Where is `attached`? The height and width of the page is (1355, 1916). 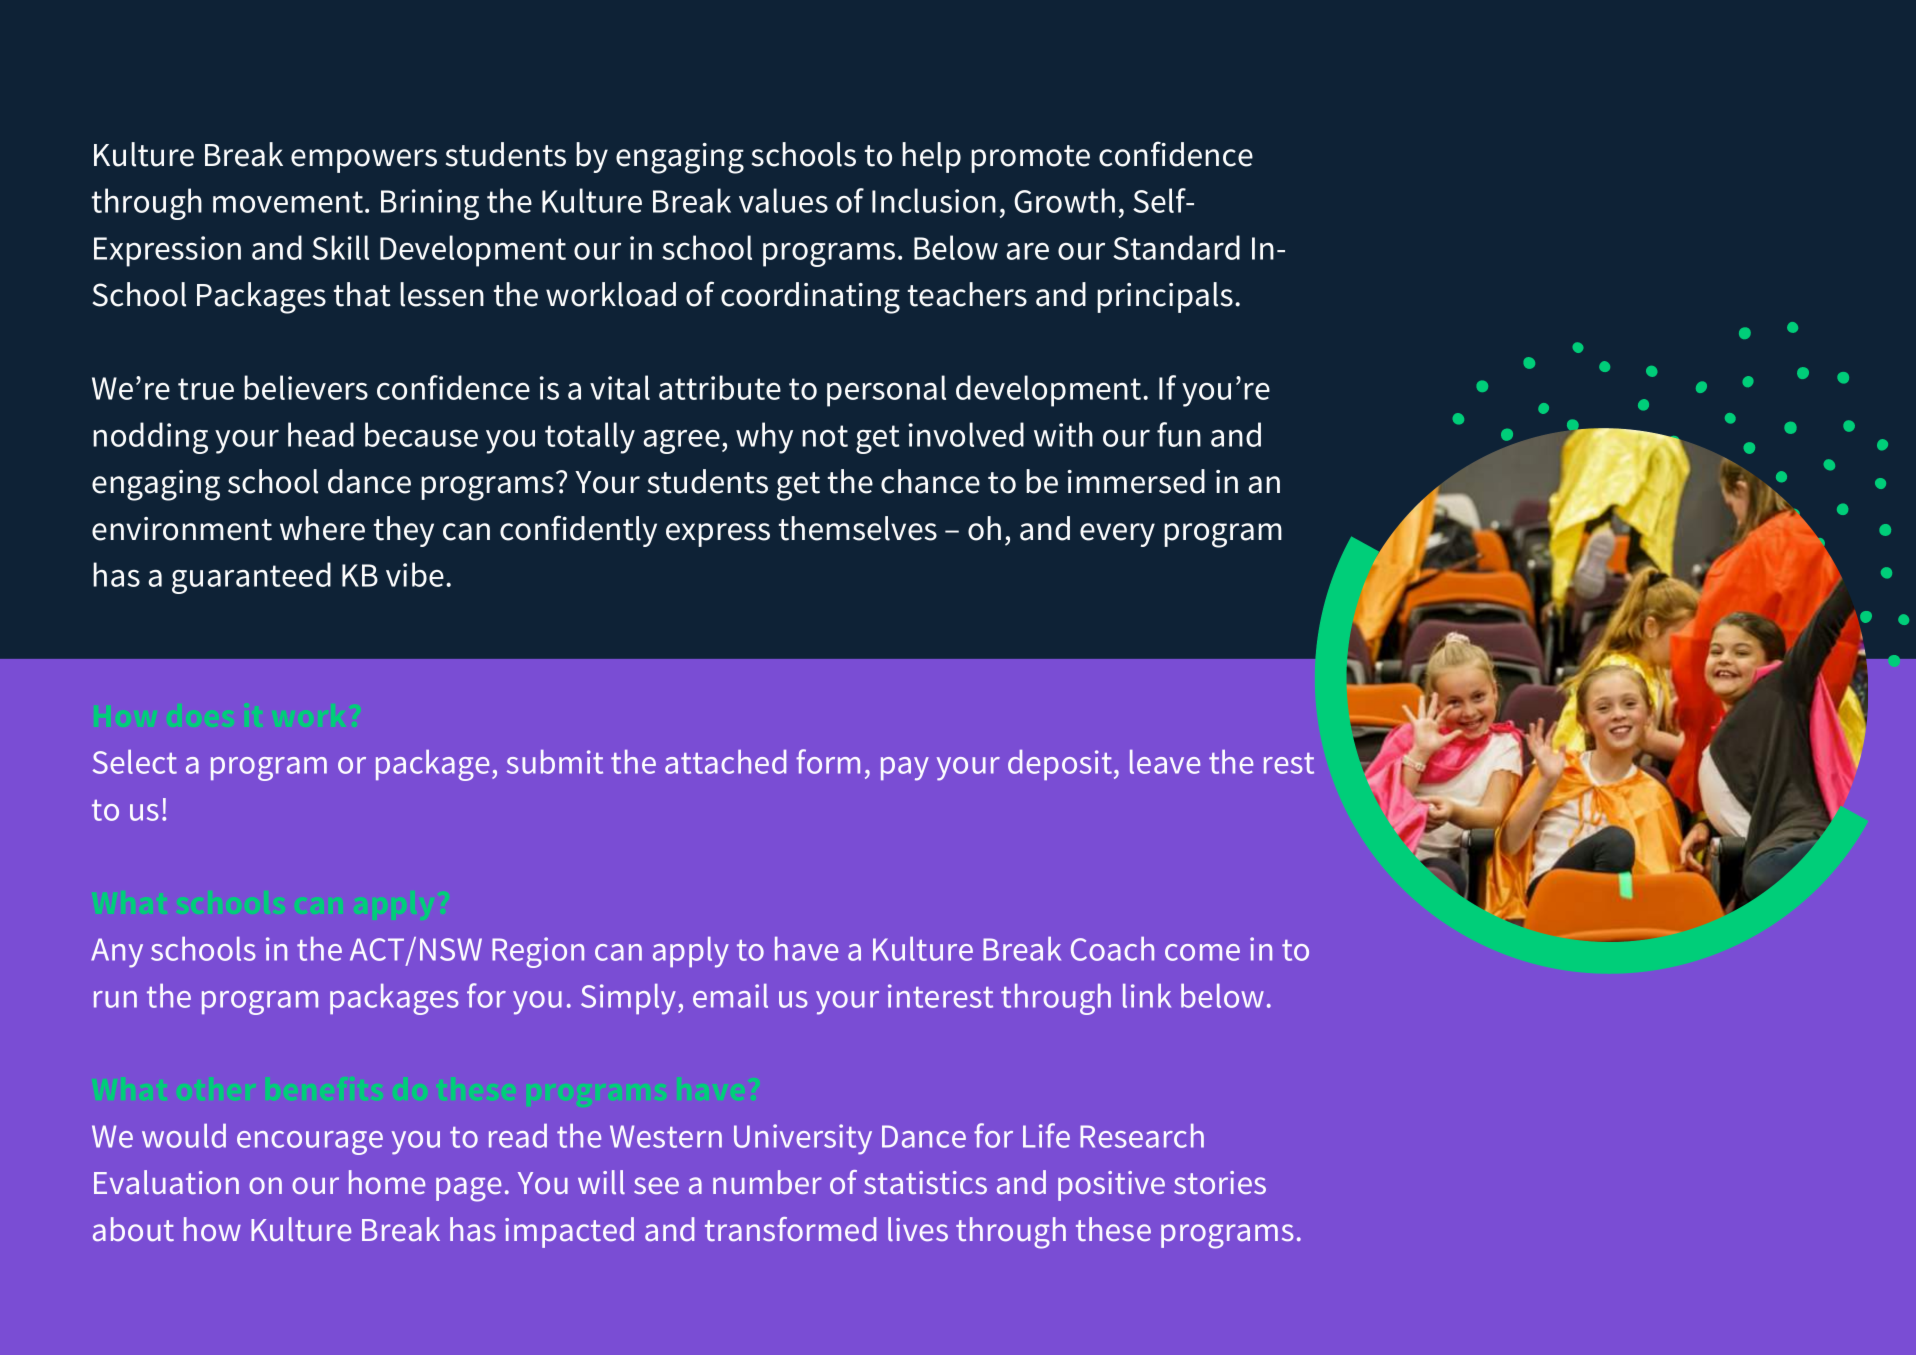 attached is located at coordinates (725, 762).
